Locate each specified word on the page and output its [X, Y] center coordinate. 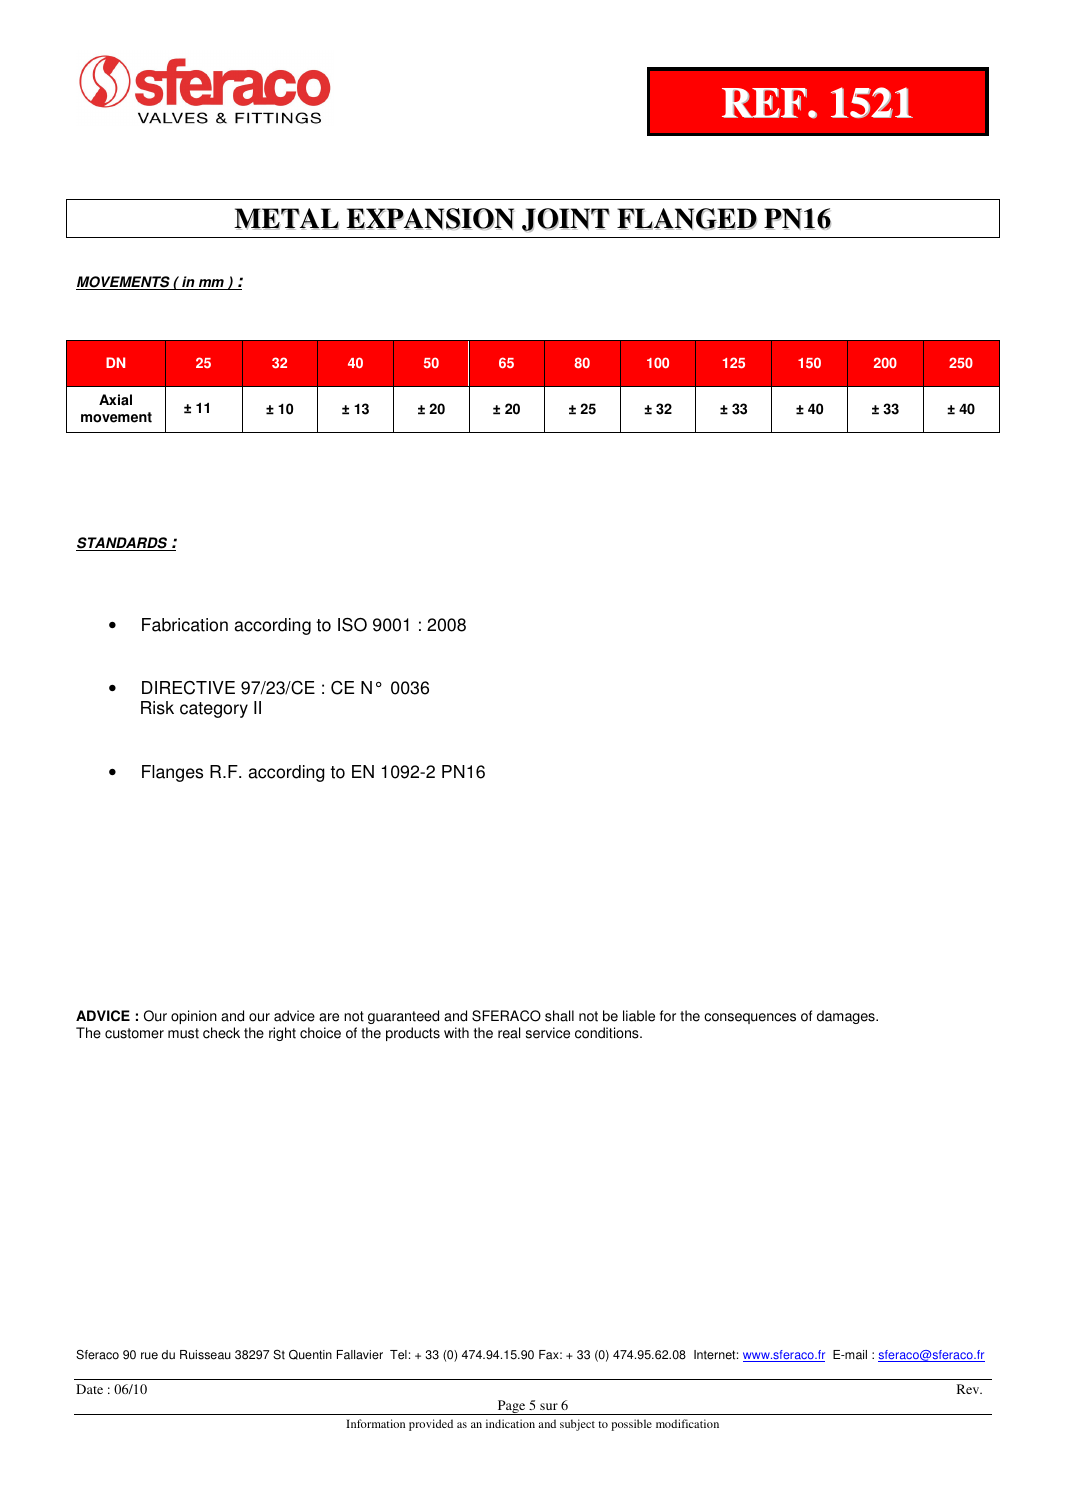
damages [847, 1017]
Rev [969, 1389]
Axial [115, 400]
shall [559, 1016]
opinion [194, 1017]
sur [549, 1406]
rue [149, 1356]
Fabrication [185, 625]
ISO [352, 625]
